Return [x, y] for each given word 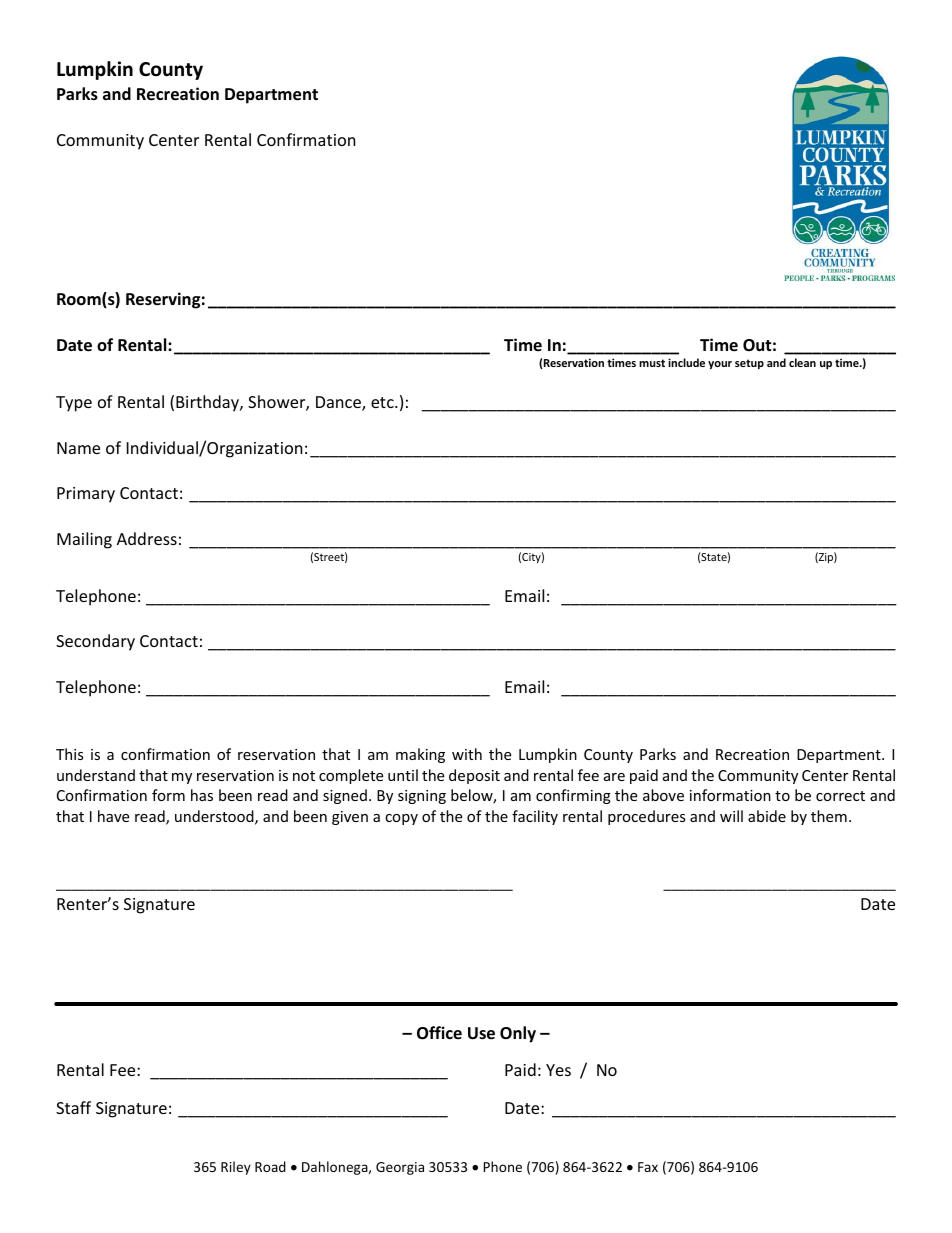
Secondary [95, 642]
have [113, 816]
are [614, 777]
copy [401, 819]
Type [74, 404]
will [731, 816]
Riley [236, 1168]
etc [383, 402]
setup [749, 364]
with [467, 754]
